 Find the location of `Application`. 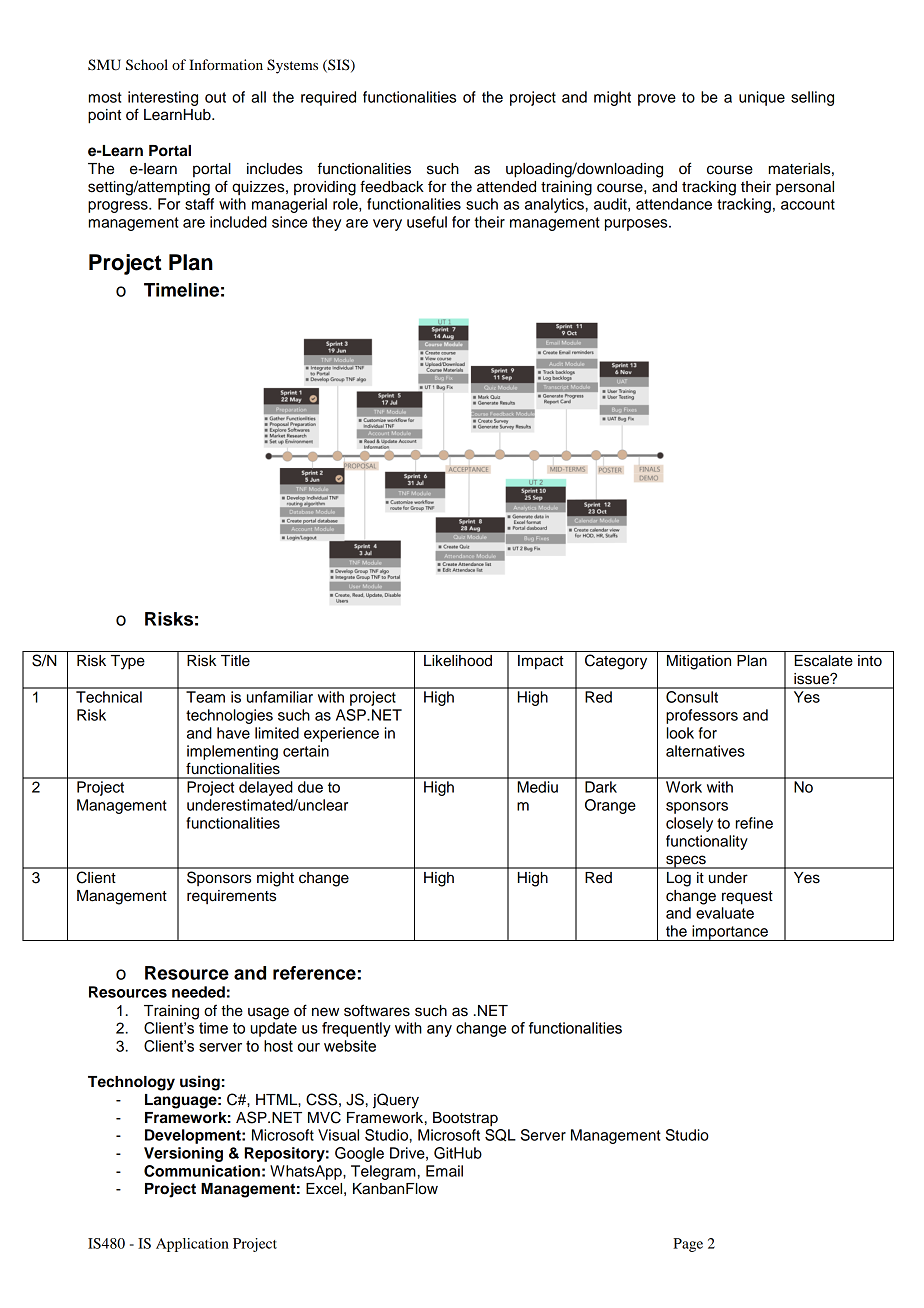

Application is located at coordinates (192, 1245).
